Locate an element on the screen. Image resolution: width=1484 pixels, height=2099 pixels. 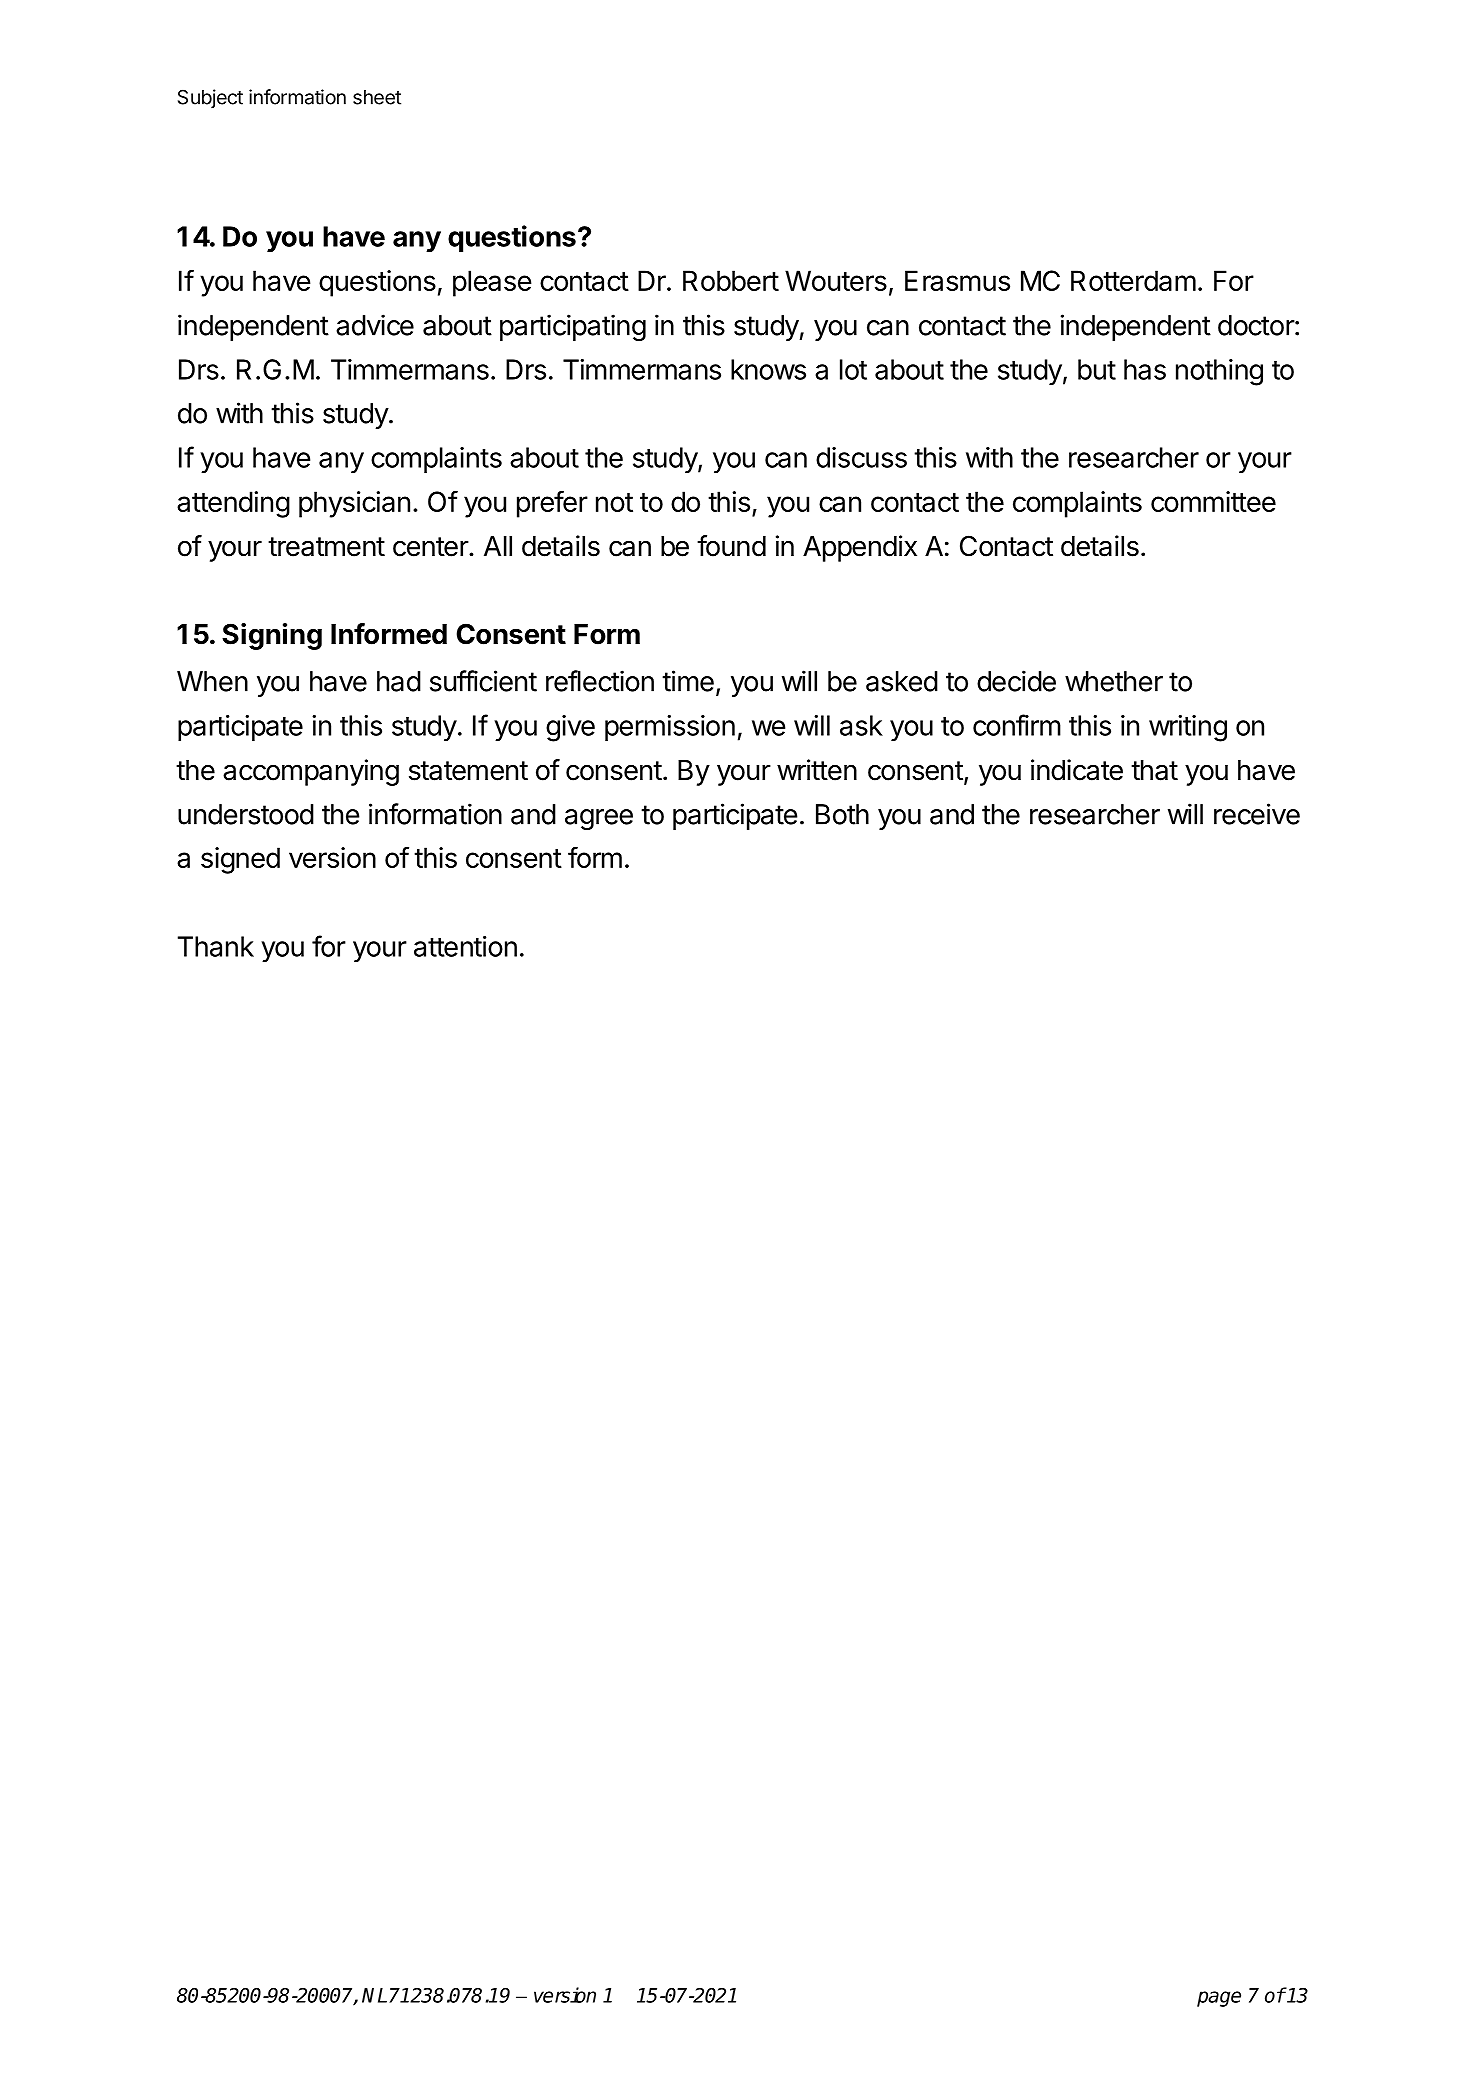
page is located at coordinates (1219, 1999).
